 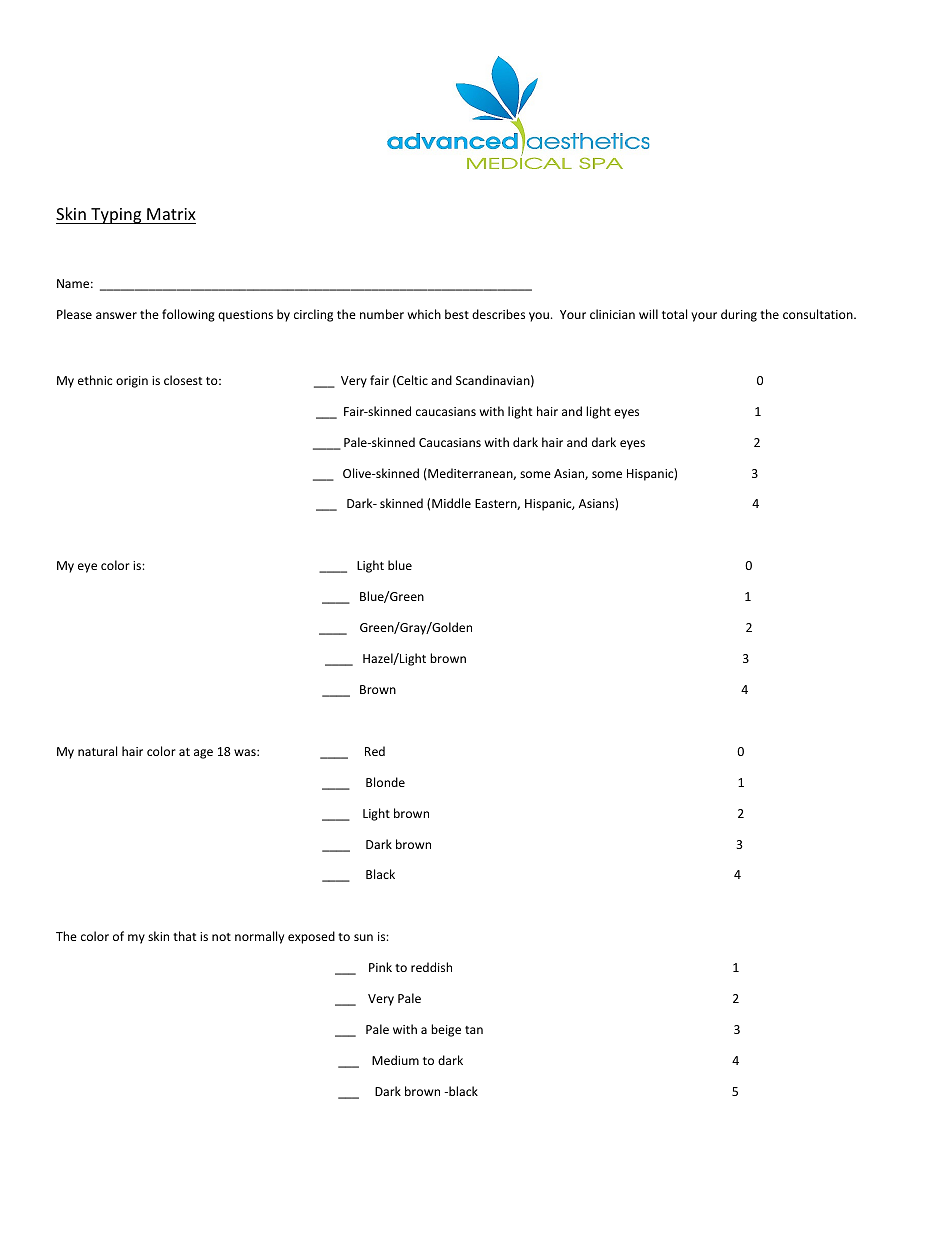 What do you see at coordinates (474, 1030) in the screenshot?
I see `tan` at bounding box center [474, 1030].
